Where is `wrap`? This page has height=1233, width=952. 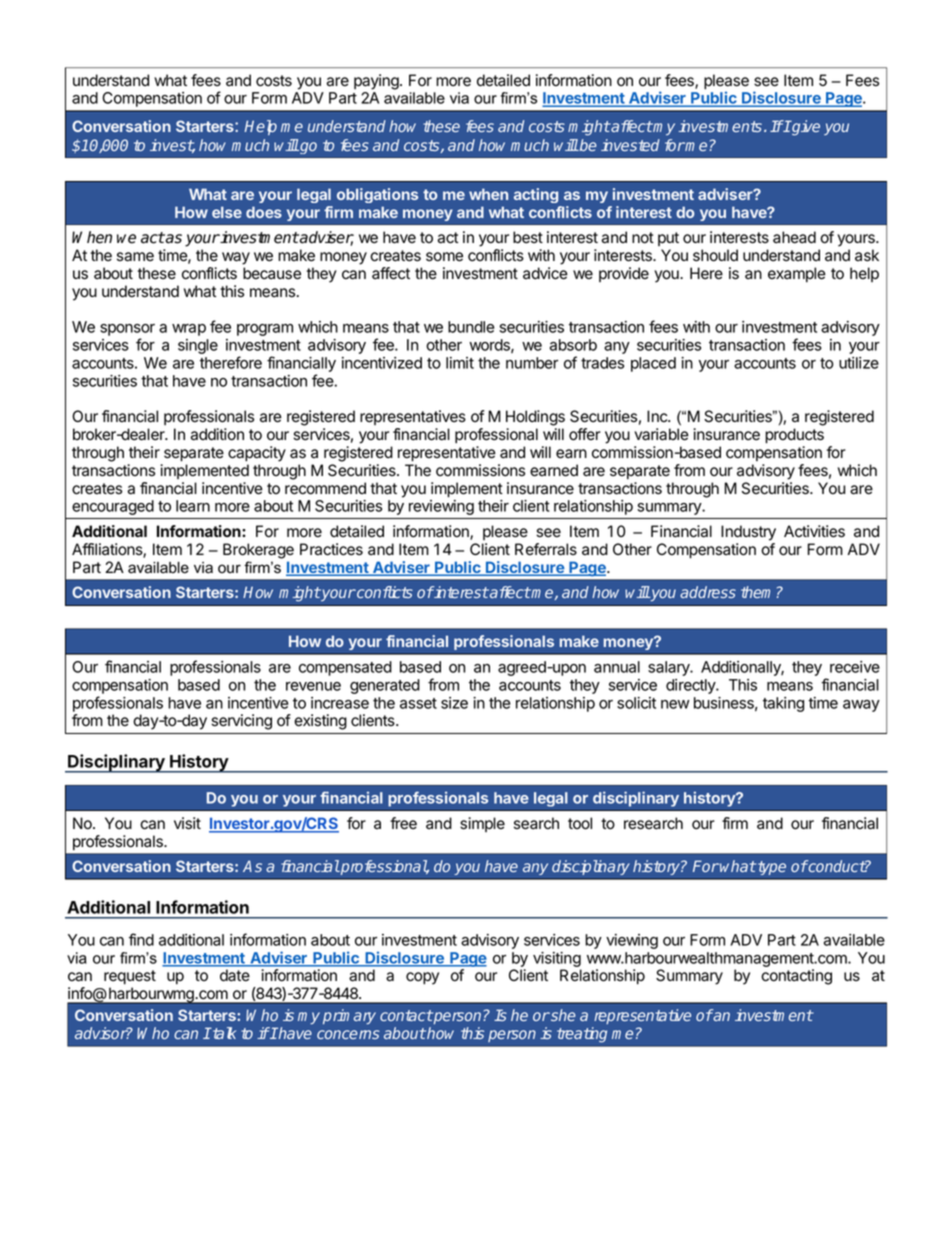
wrap is located at coordinates (189, 330).
